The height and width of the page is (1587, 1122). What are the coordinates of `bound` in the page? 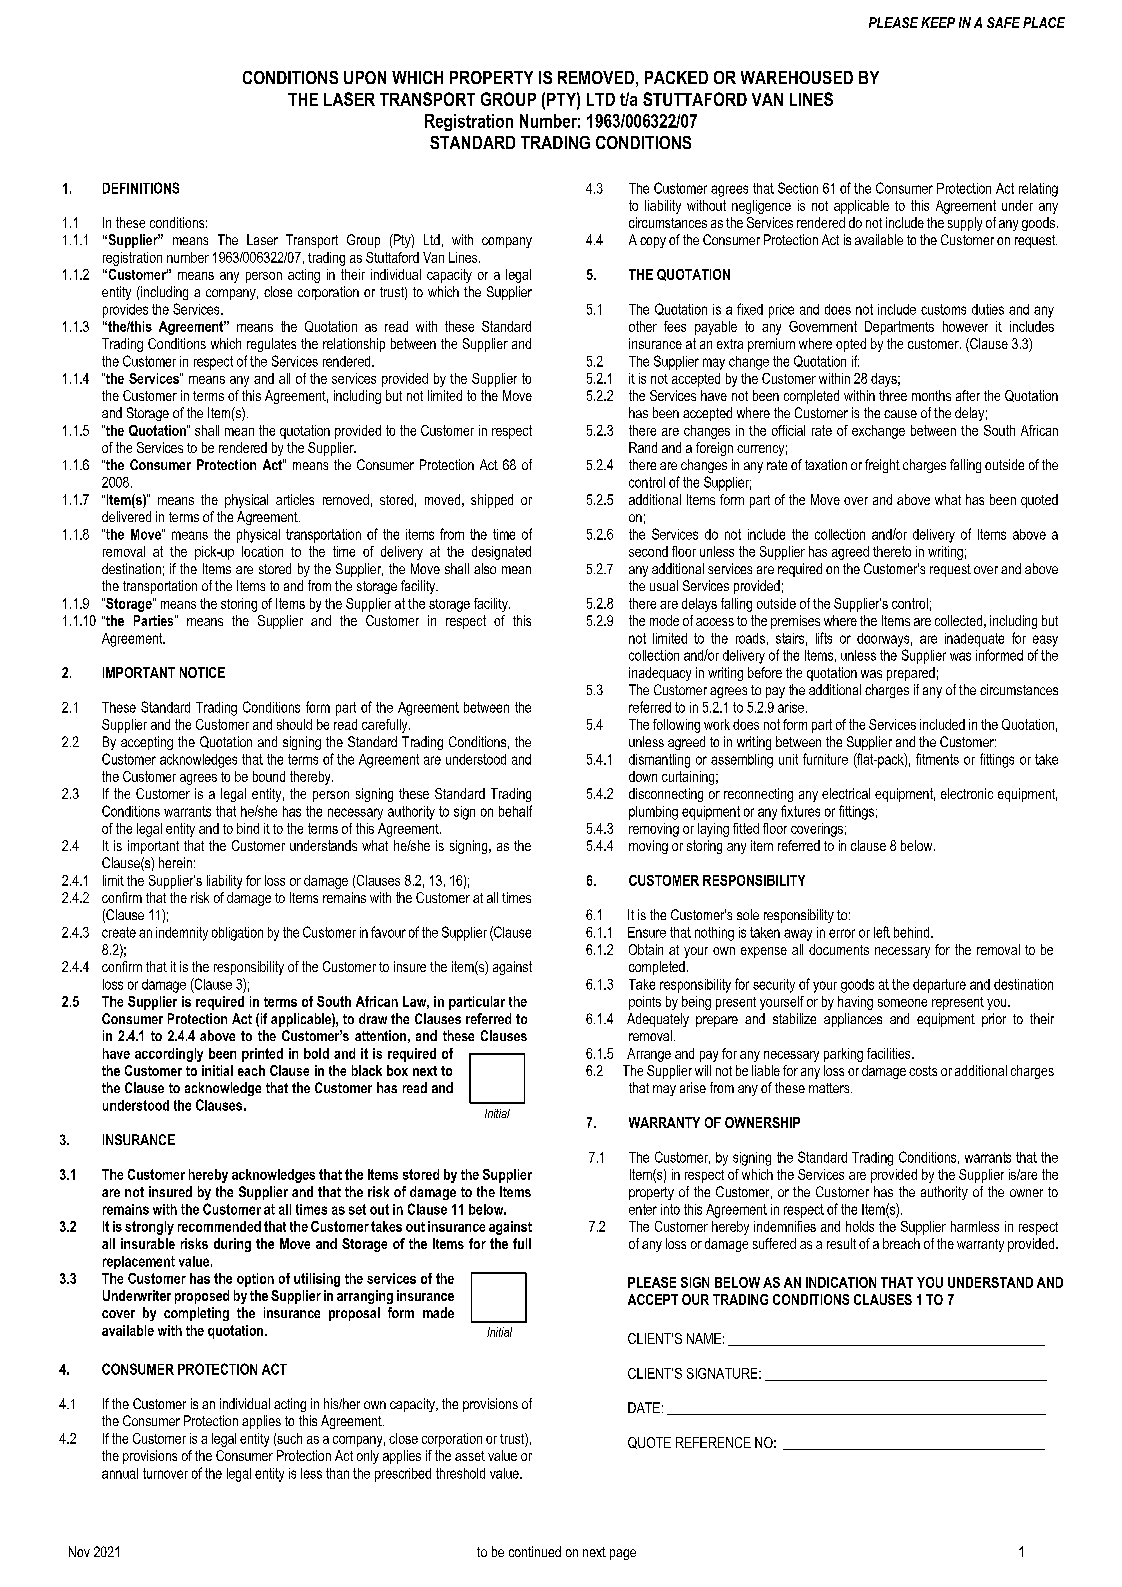 It's located at (269, 776).
